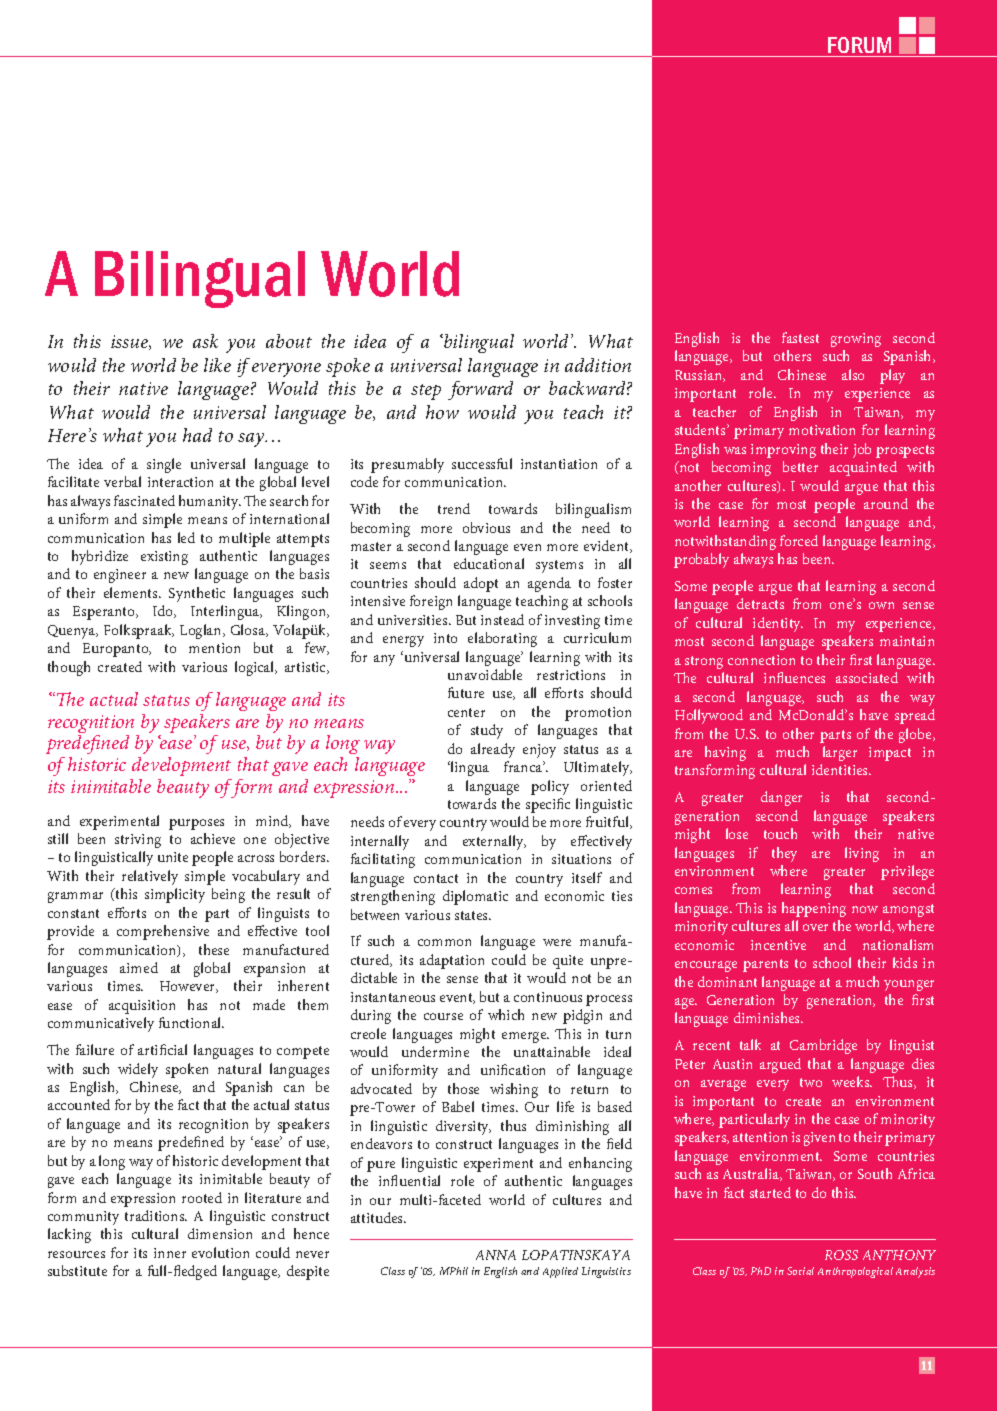 Image resolution: width=997 pixels, height=1411 pixels. Describe the element at coordinates (770, 1192) in the page. I see `started` at that location.
